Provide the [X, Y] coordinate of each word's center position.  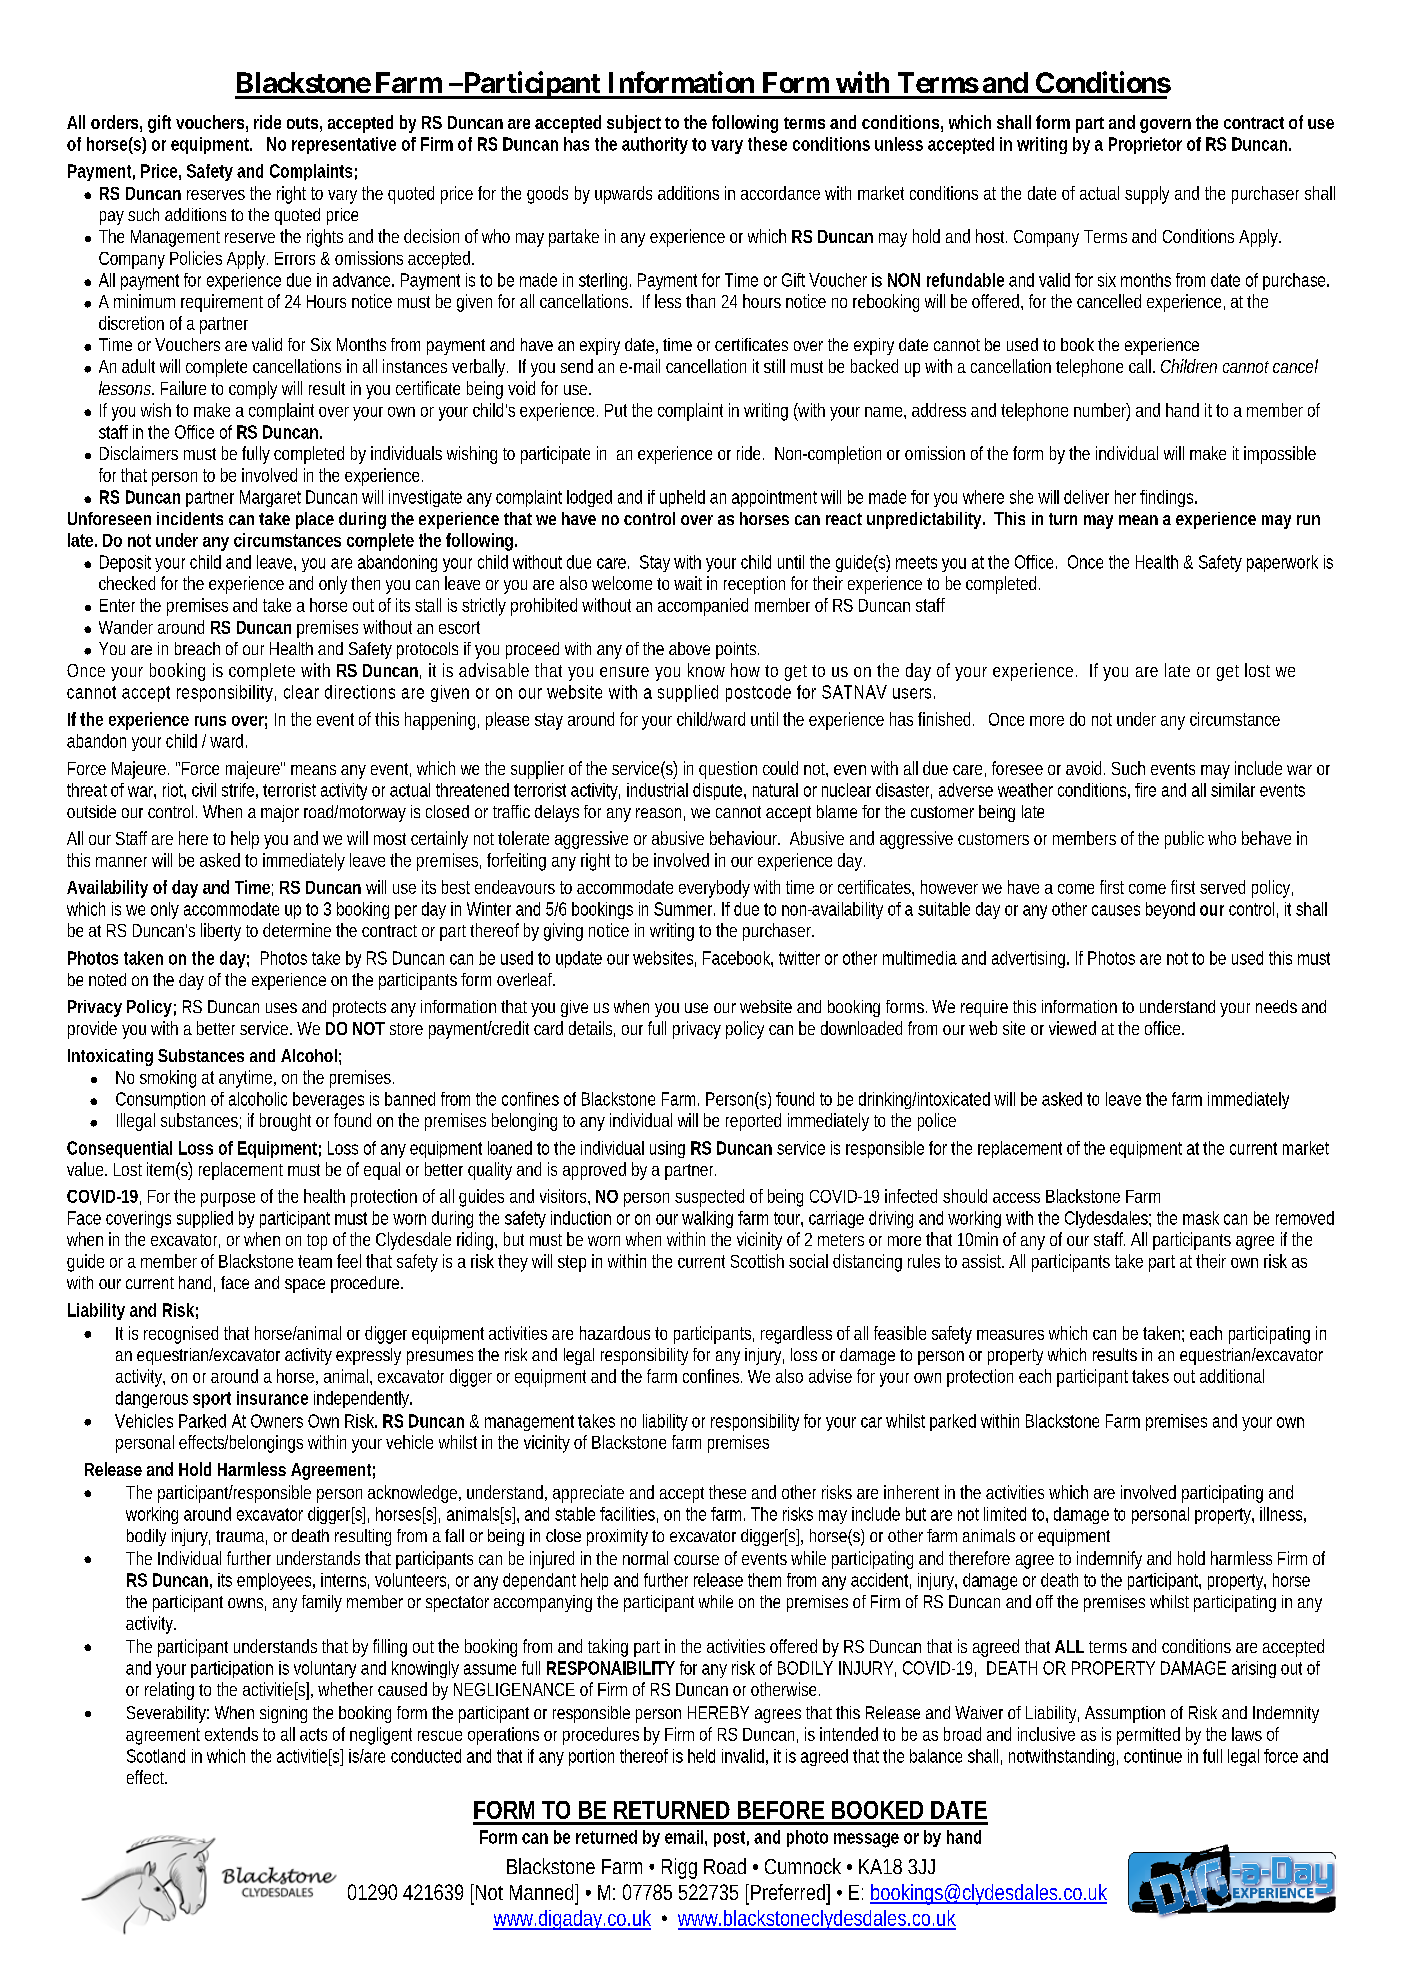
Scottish [757, 1261]
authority [655, 145]
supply [1147, 195]
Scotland [156, 1756]
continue [1153, 1756]
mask [1201, 1218]
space [305, 1286]
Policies [196, 258]
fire [1145, 790]
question [728, 770]
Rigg [679, 1868]
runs [210, 721]
